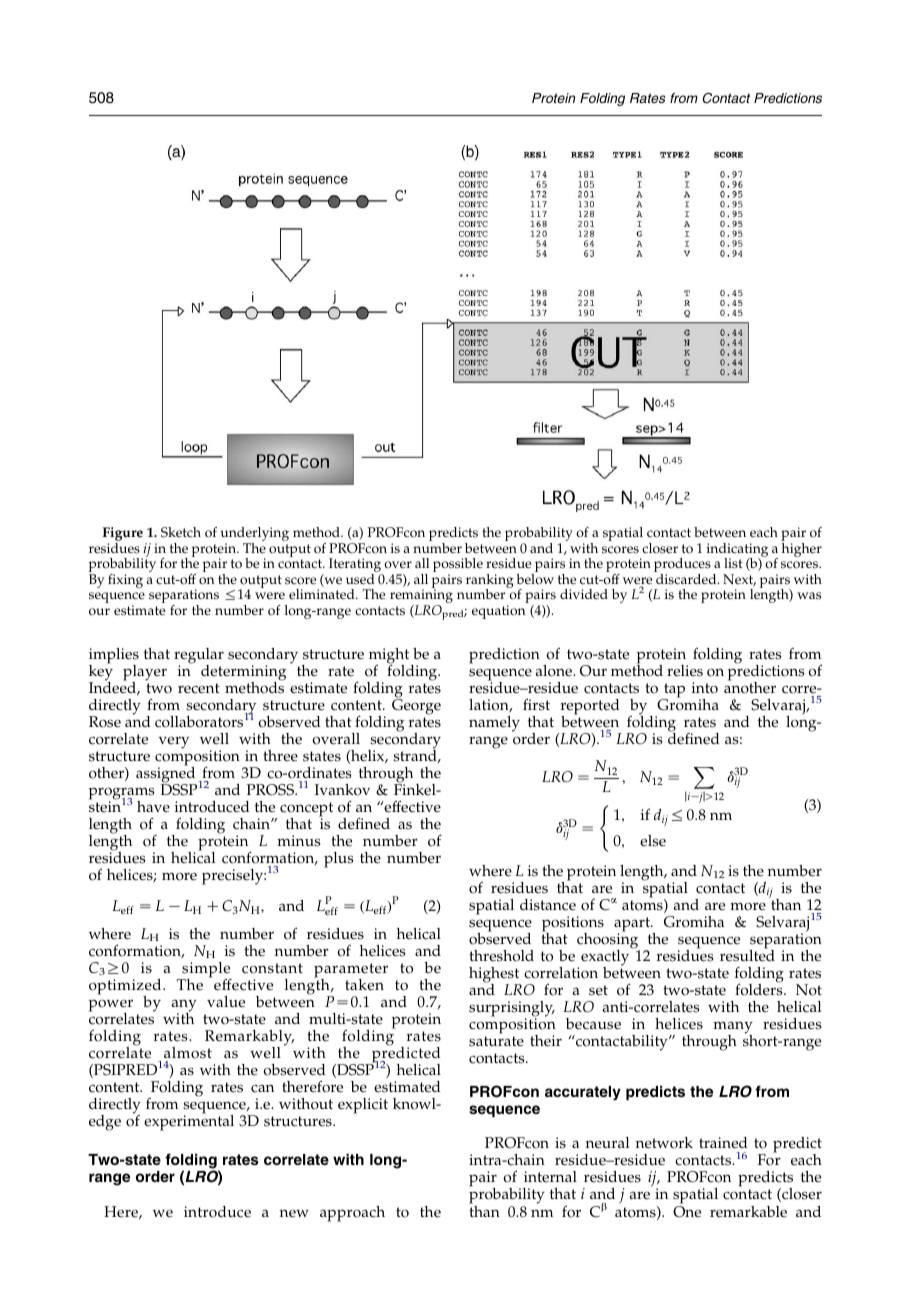  What do you see at coordinates (550, 1177) in the document?
I see `internal` at bounding box center [550, 1177].
